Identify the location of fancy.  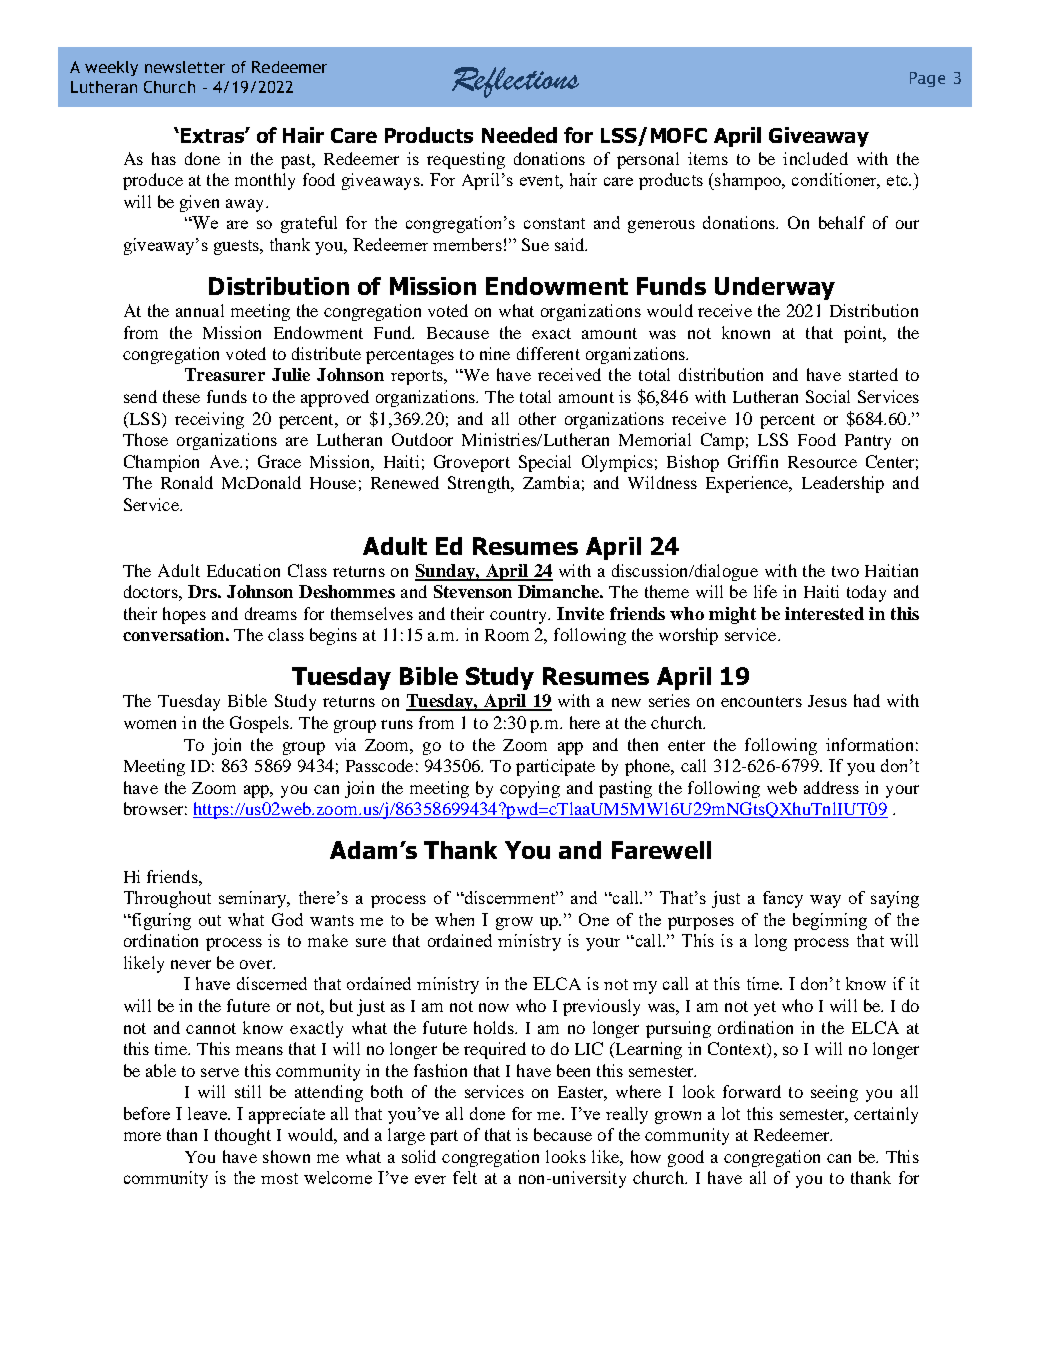
(783, 899).
